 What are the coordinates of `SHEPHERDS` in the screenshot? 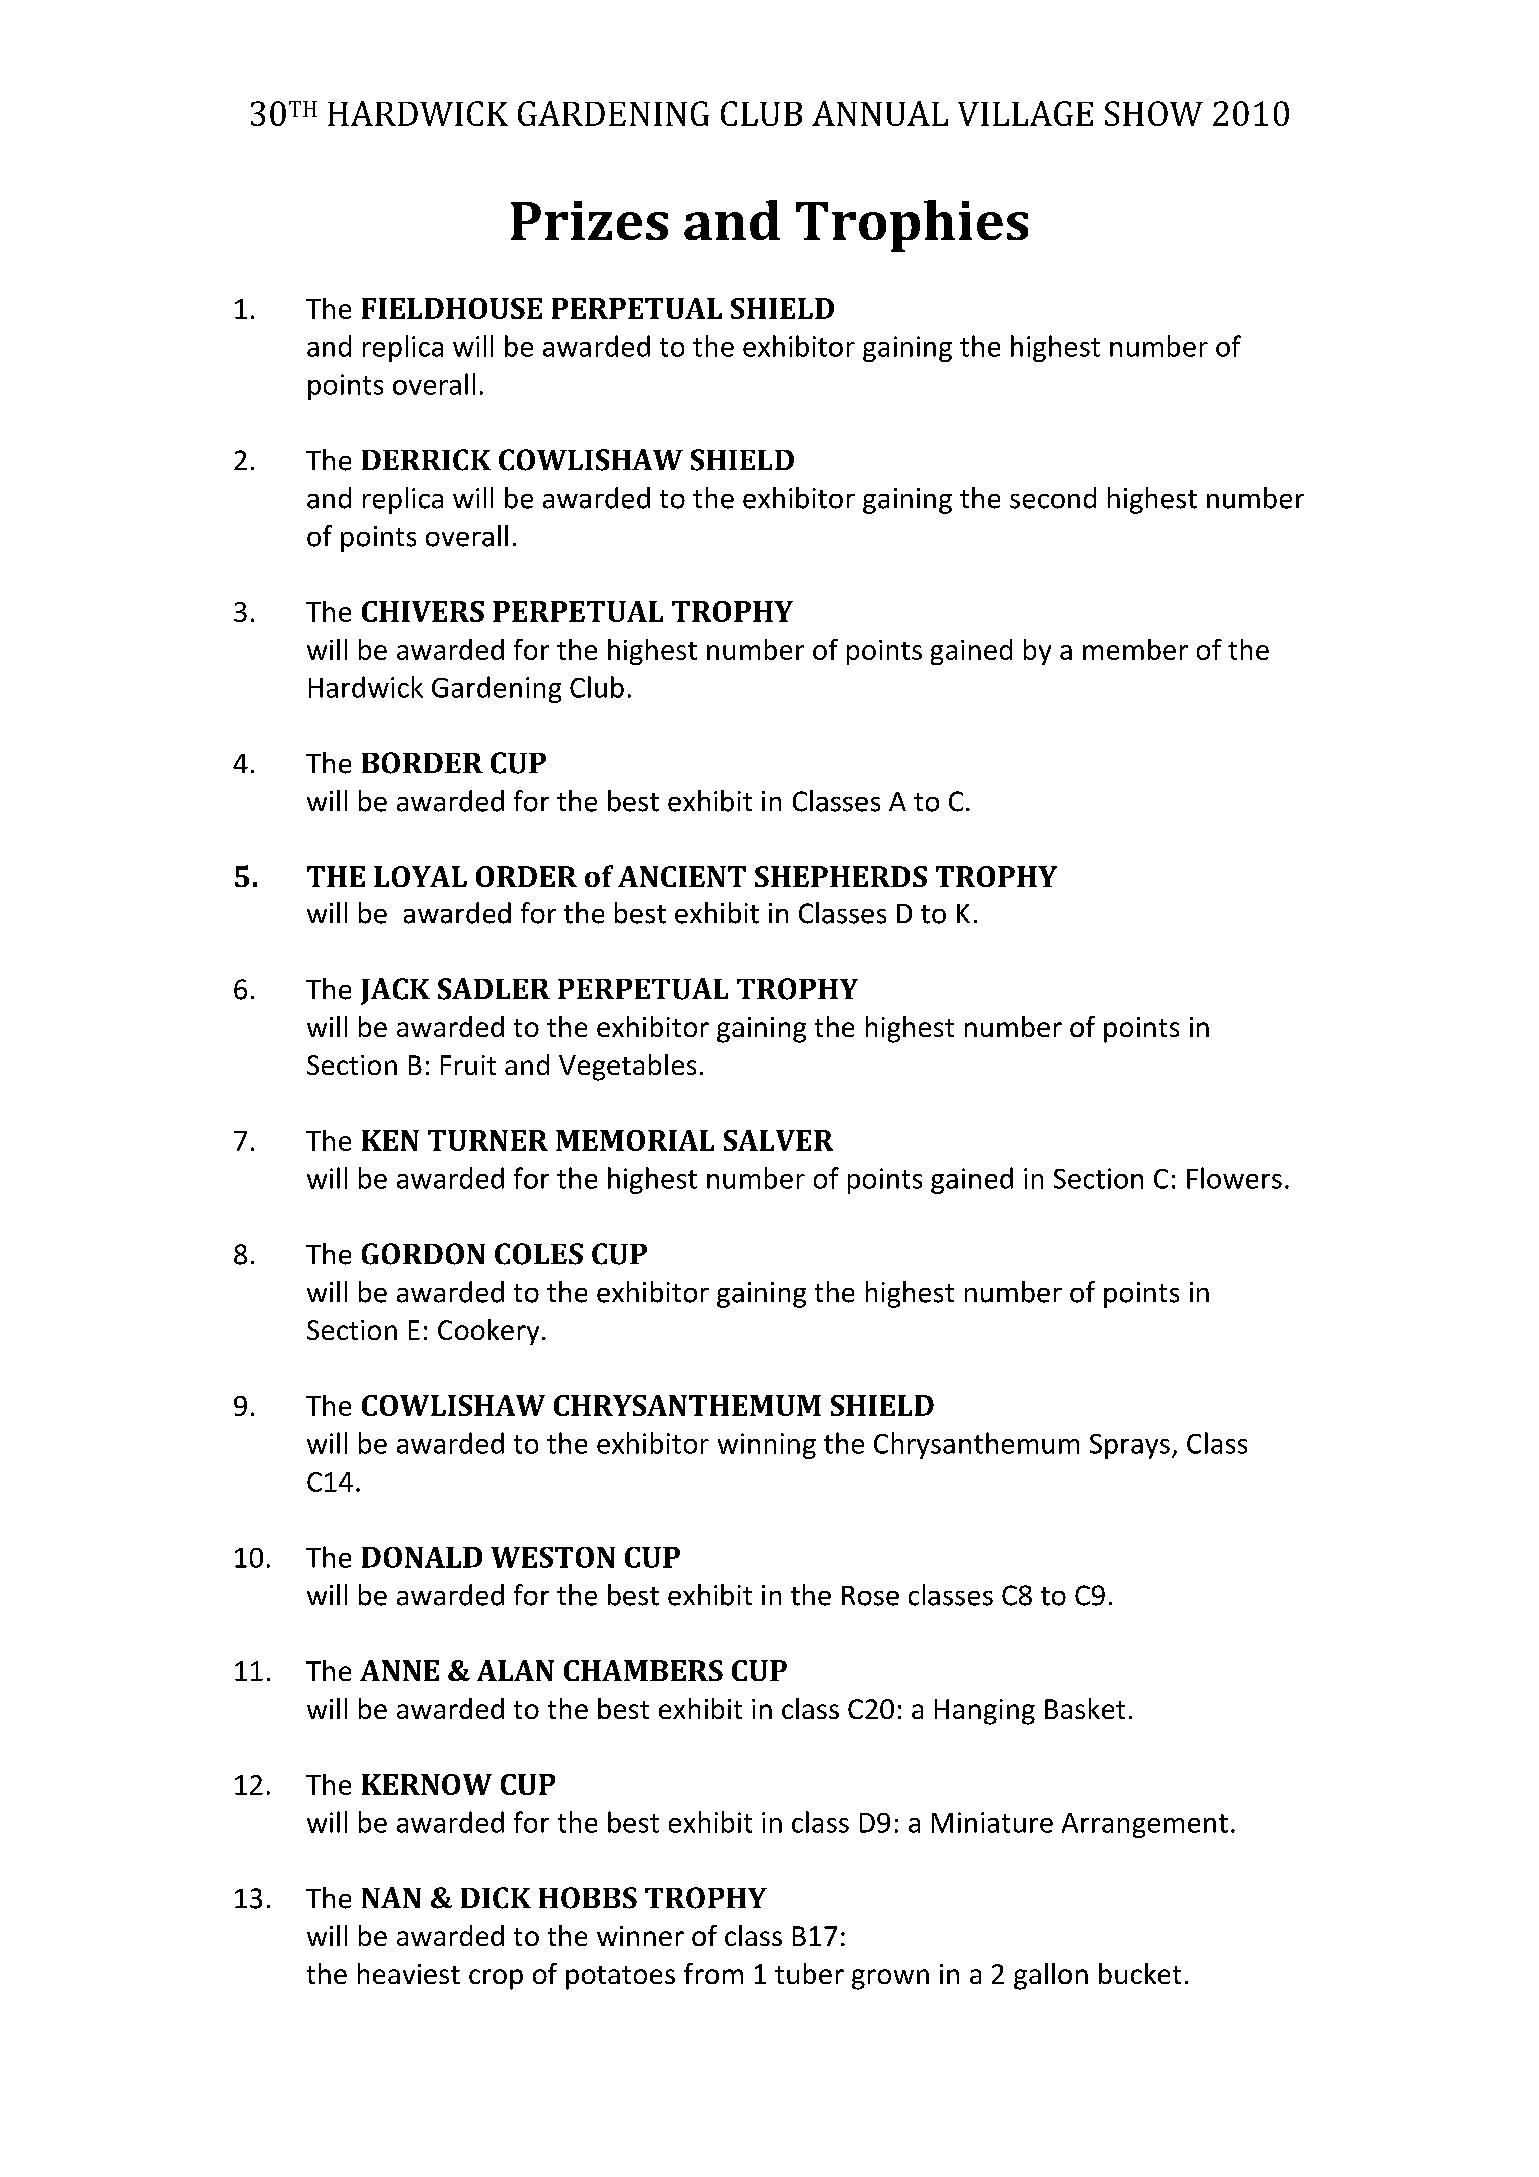 It's located at (841, 876).
